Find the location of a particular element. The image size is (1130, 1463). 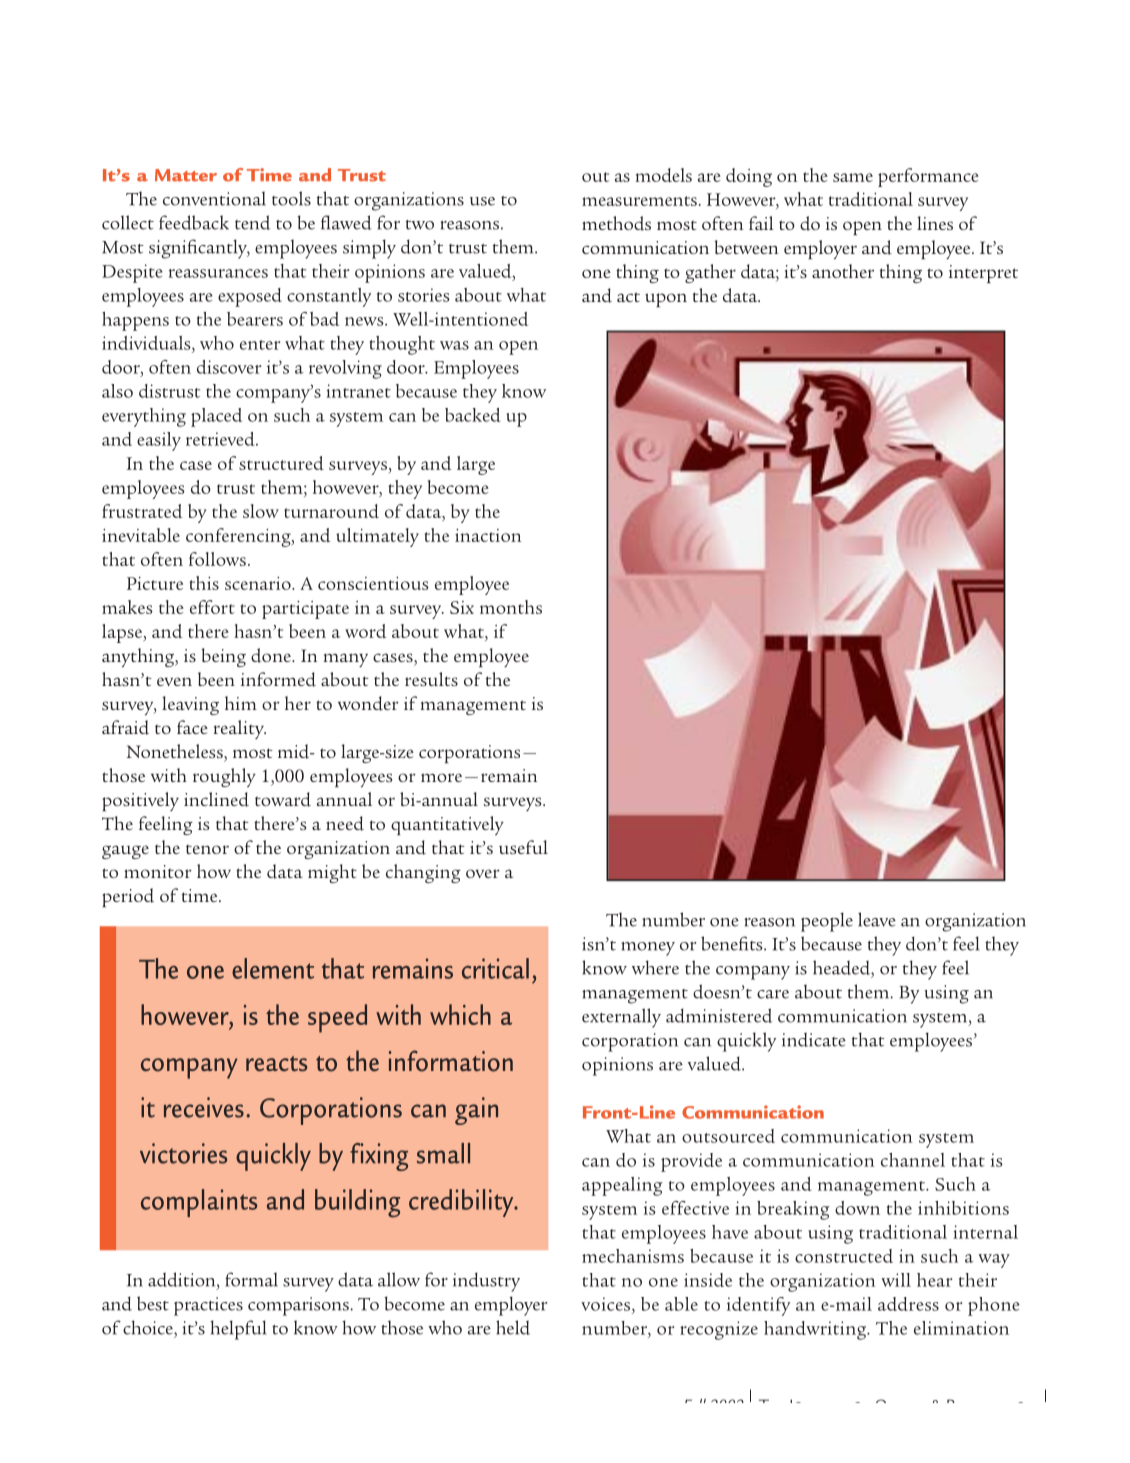

conventional is located at coordinates (214, 198).
